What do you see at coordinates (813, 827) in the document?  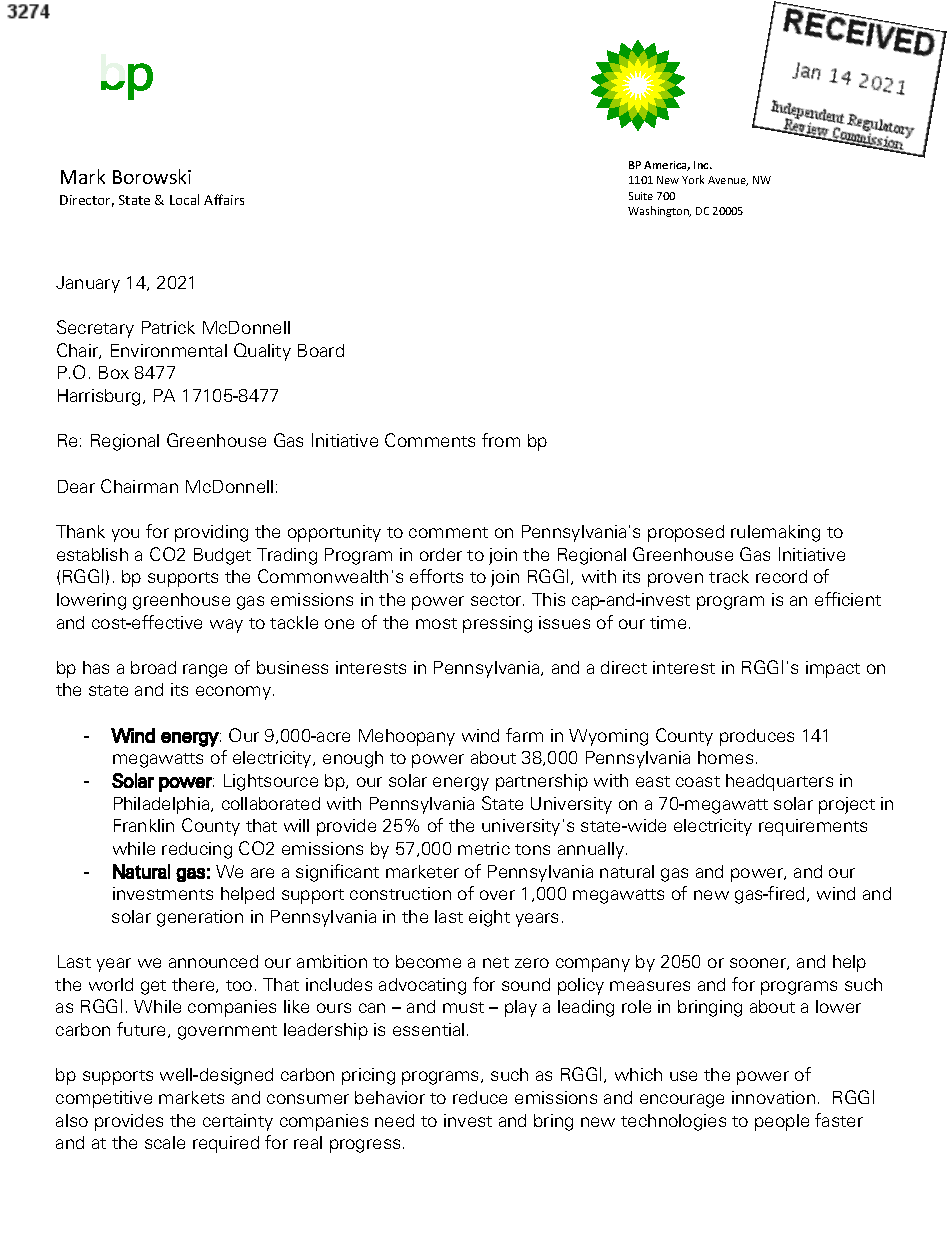 I see `requirements` at bounding box center [813, 827].
